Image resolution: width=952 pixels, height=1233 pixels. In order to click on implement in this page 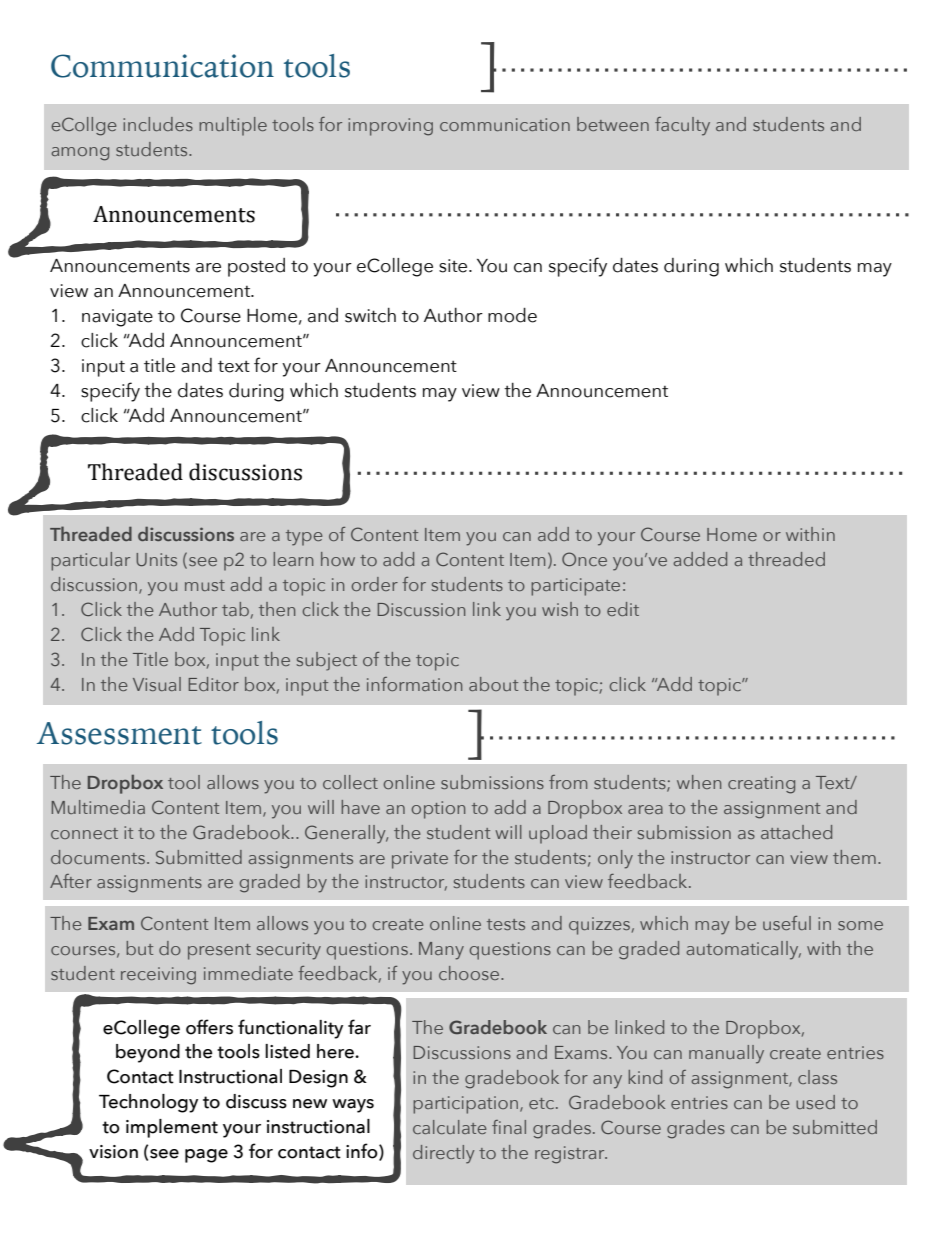, I will do `click(172, 1128)`.
